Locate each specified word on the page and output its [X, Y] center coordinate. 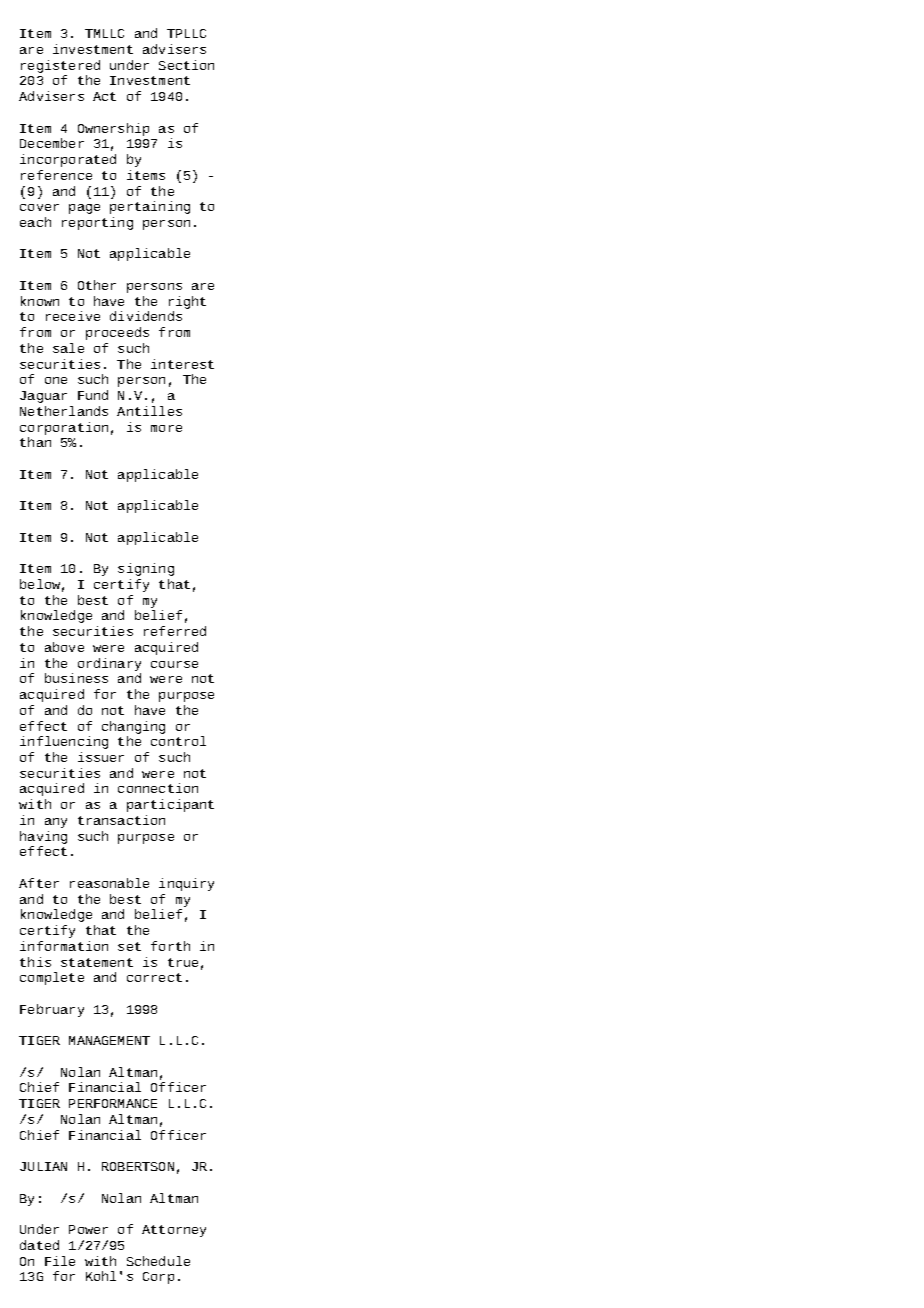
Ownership [113, 129]
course [174, 664]
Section [186, 65]
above [64, 647]
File [60, 1261]
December [52, 143]
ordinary [109, 664]
